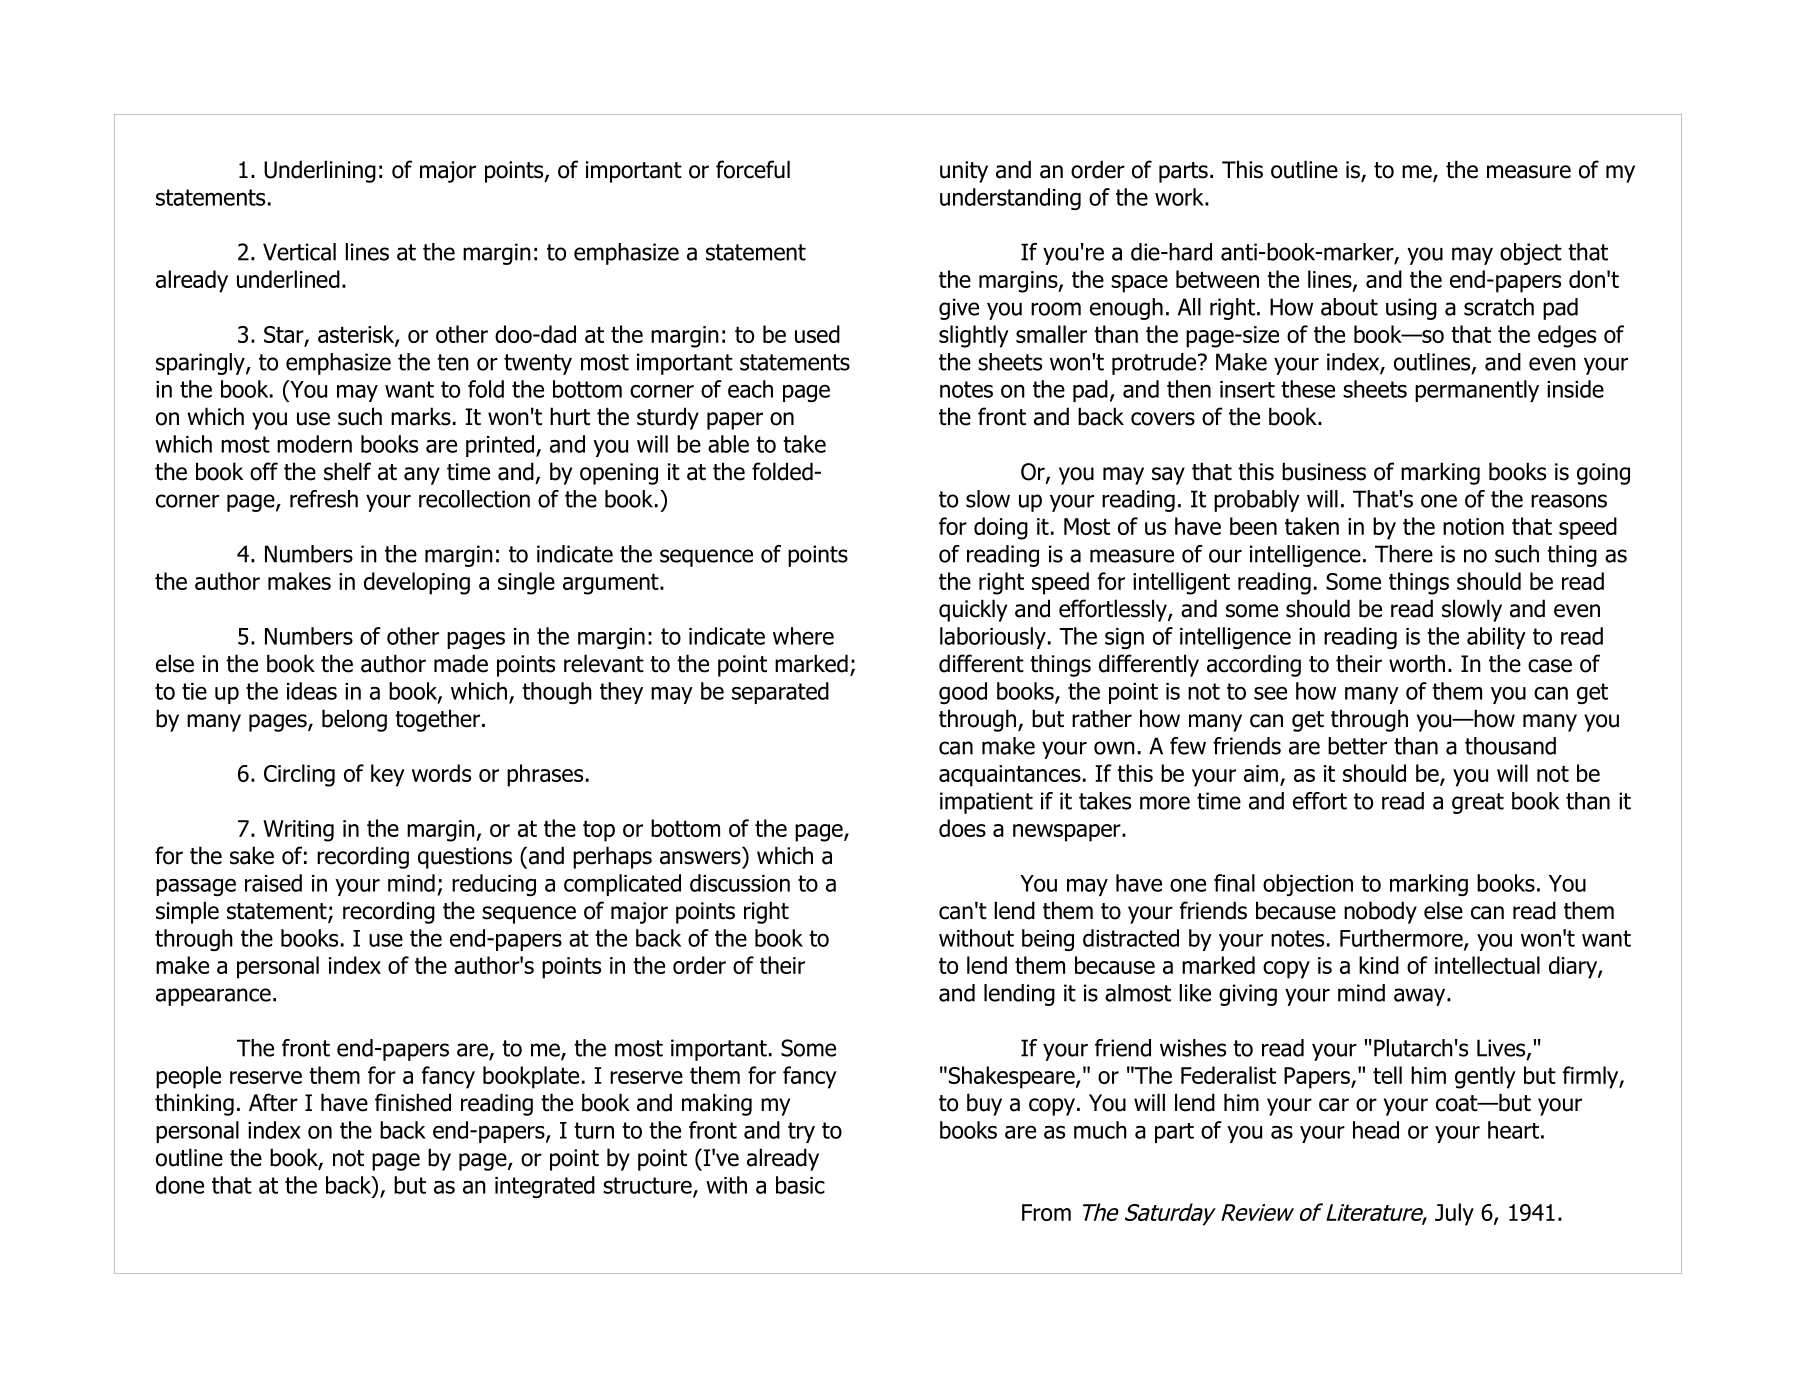 This screenshot has width=1796, height=1388. I want to click on great, so click(1478, 803).
